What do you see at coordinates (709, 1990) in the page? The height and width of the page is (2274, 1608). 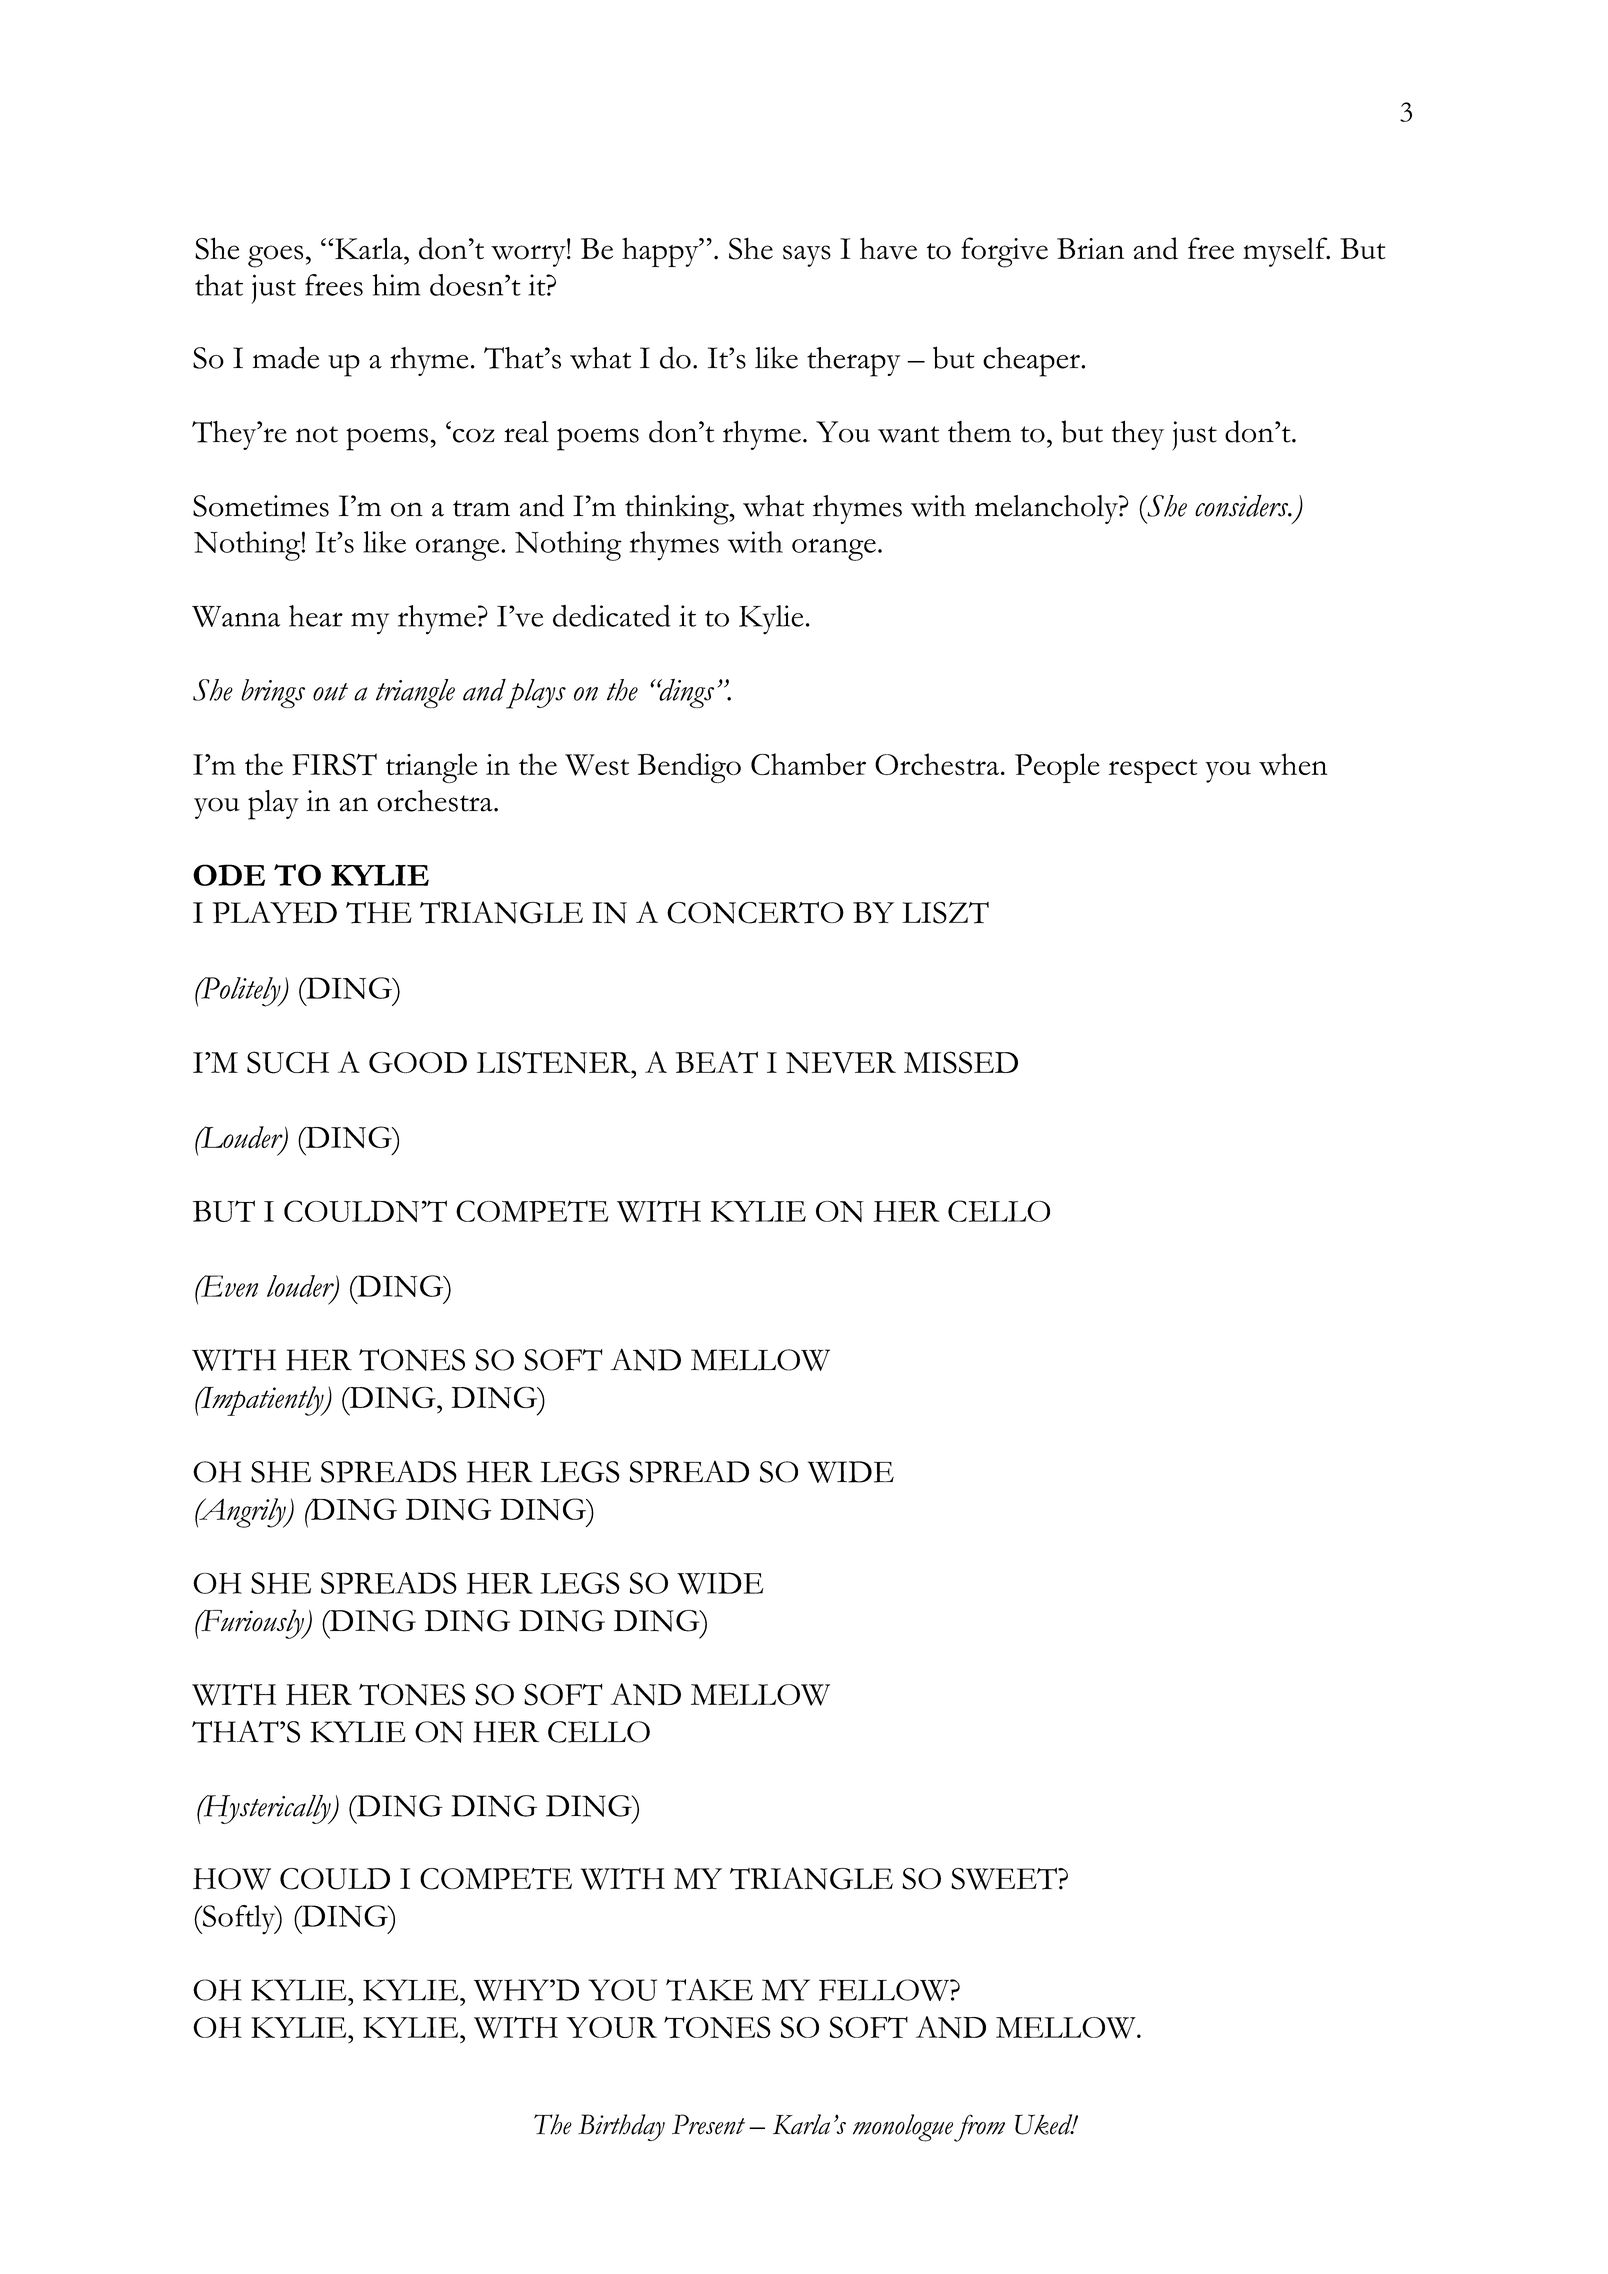 I see `TAKE` at bounding box center [709, 1990].
